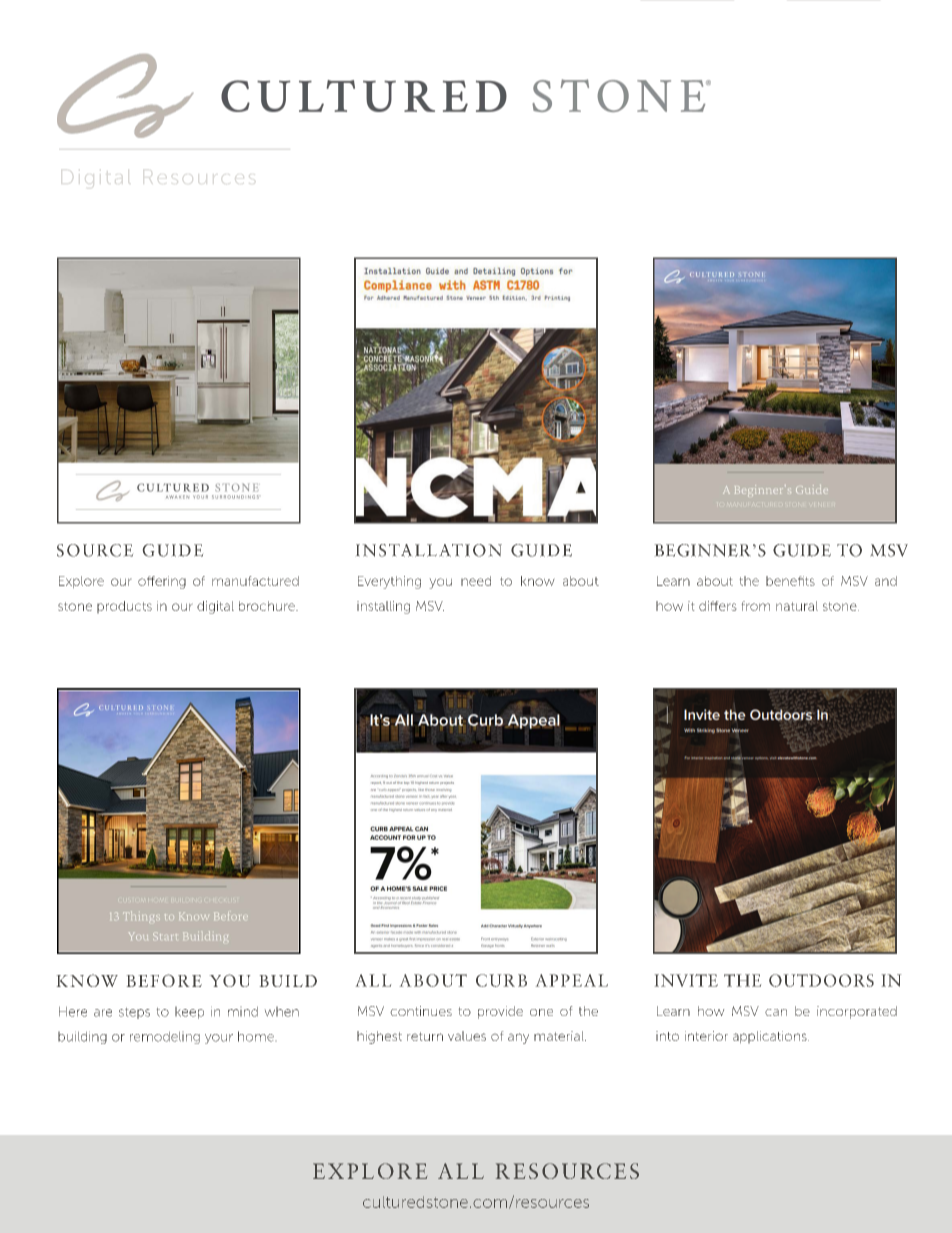 The image size is (952, 1233). What do you see at coordinates (389, 582) in the screenshot?
I see `Everything` at bounding box center [389, 582].
